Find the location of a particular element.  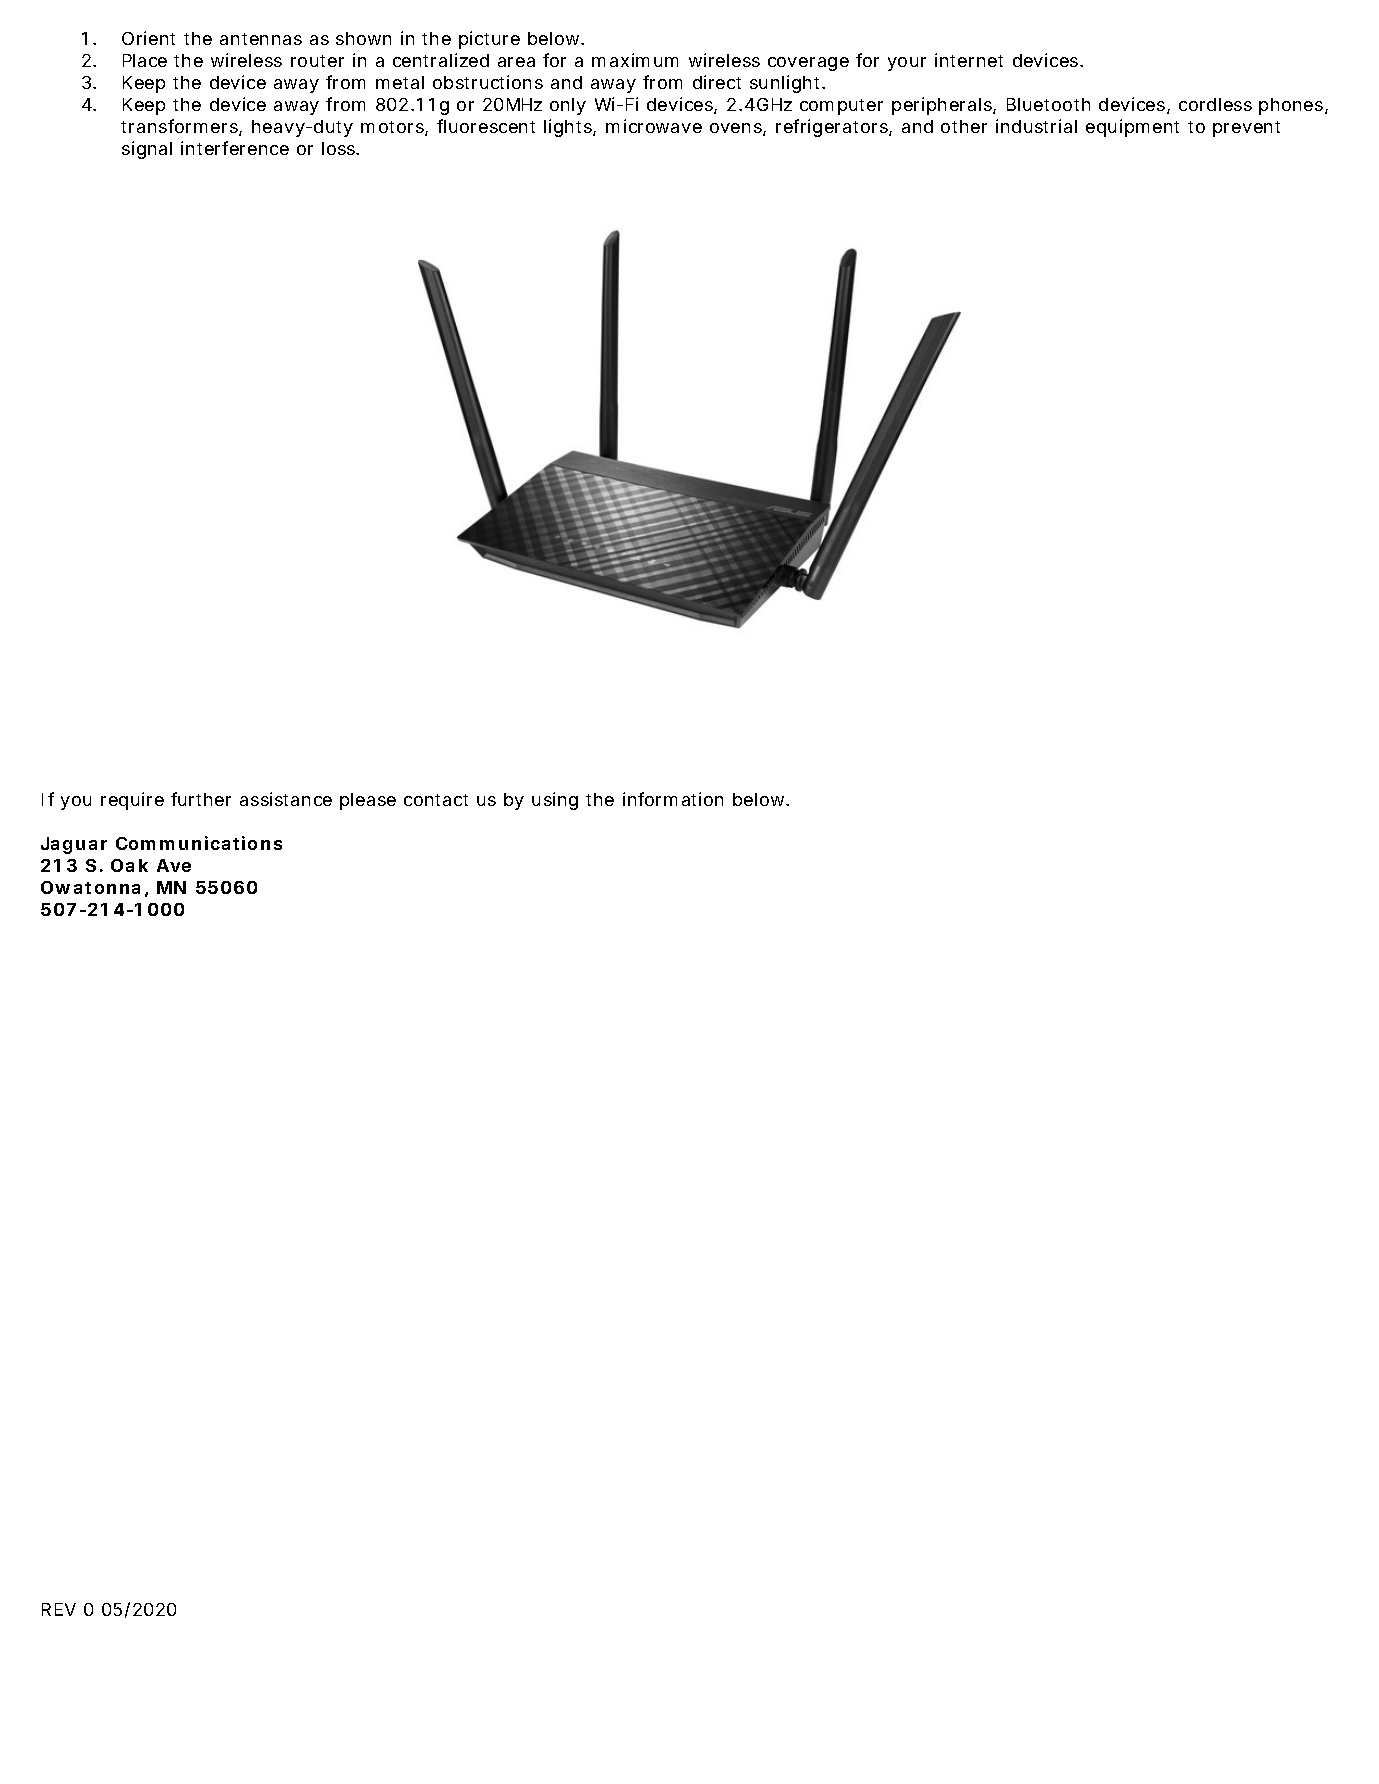

assistance is located at coordinates (286, 799).
